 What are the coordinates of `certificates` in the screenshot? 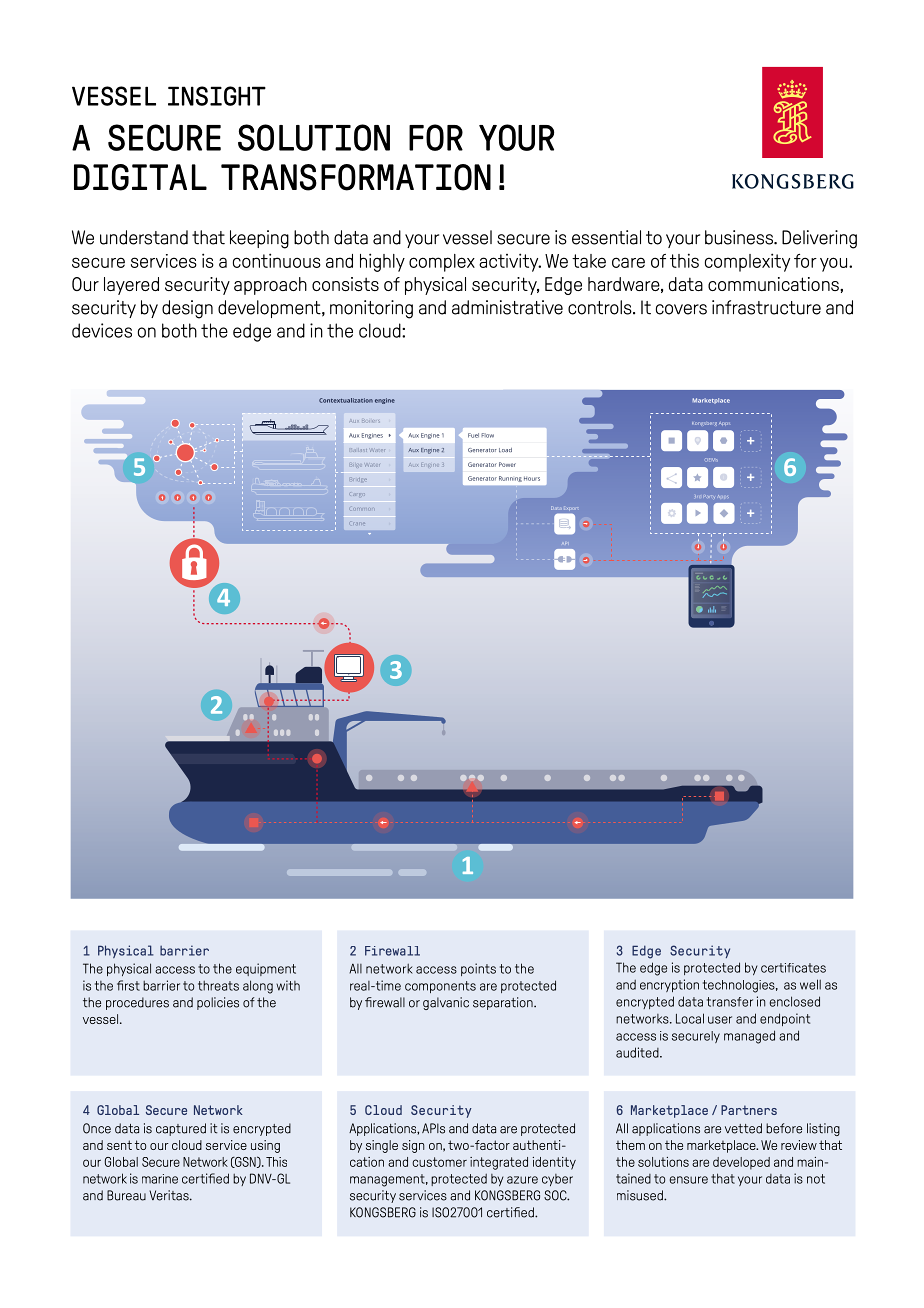 It's located at (793, 968).
